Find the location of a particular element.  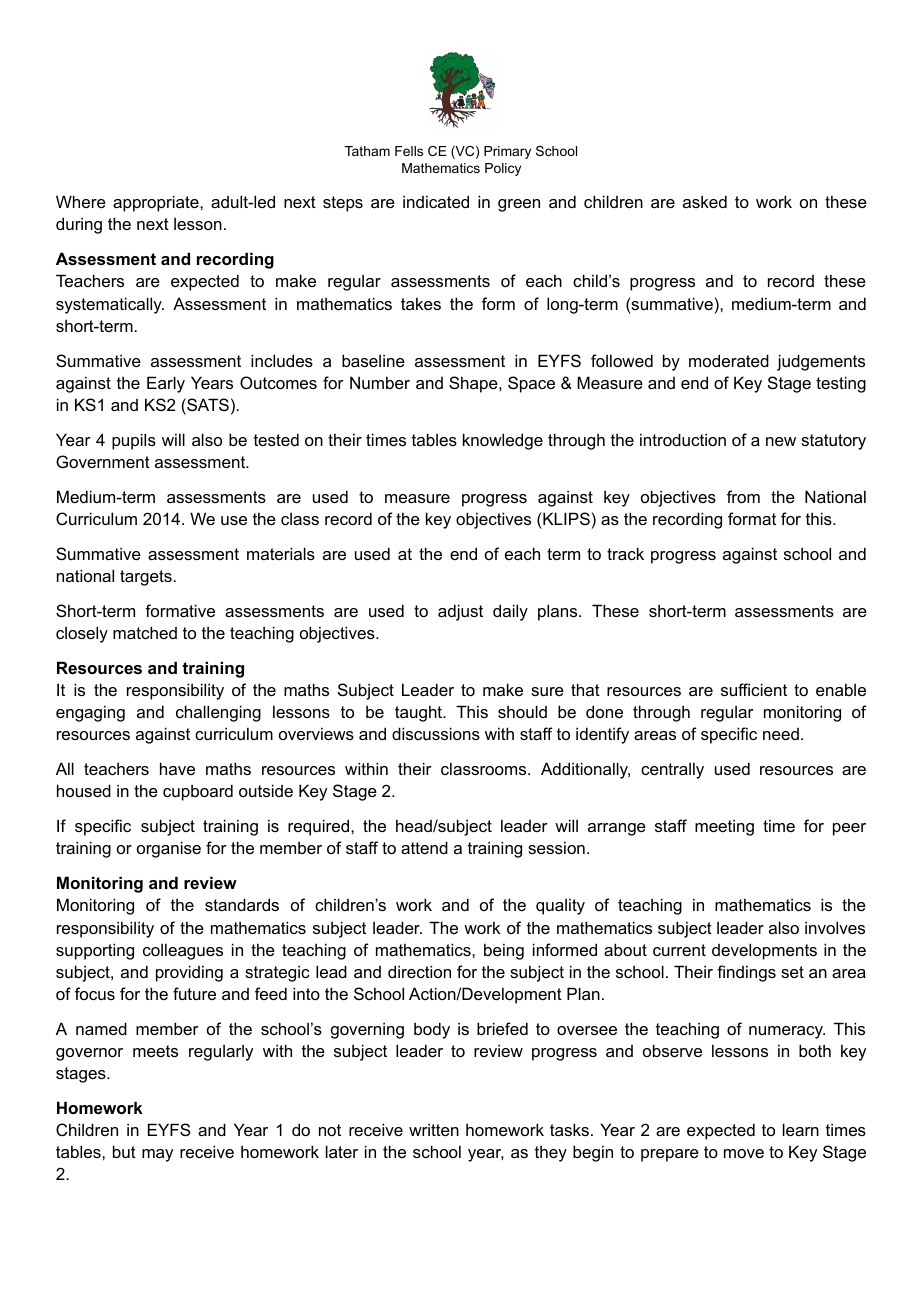

asked is located at coordinates (705, 201).
